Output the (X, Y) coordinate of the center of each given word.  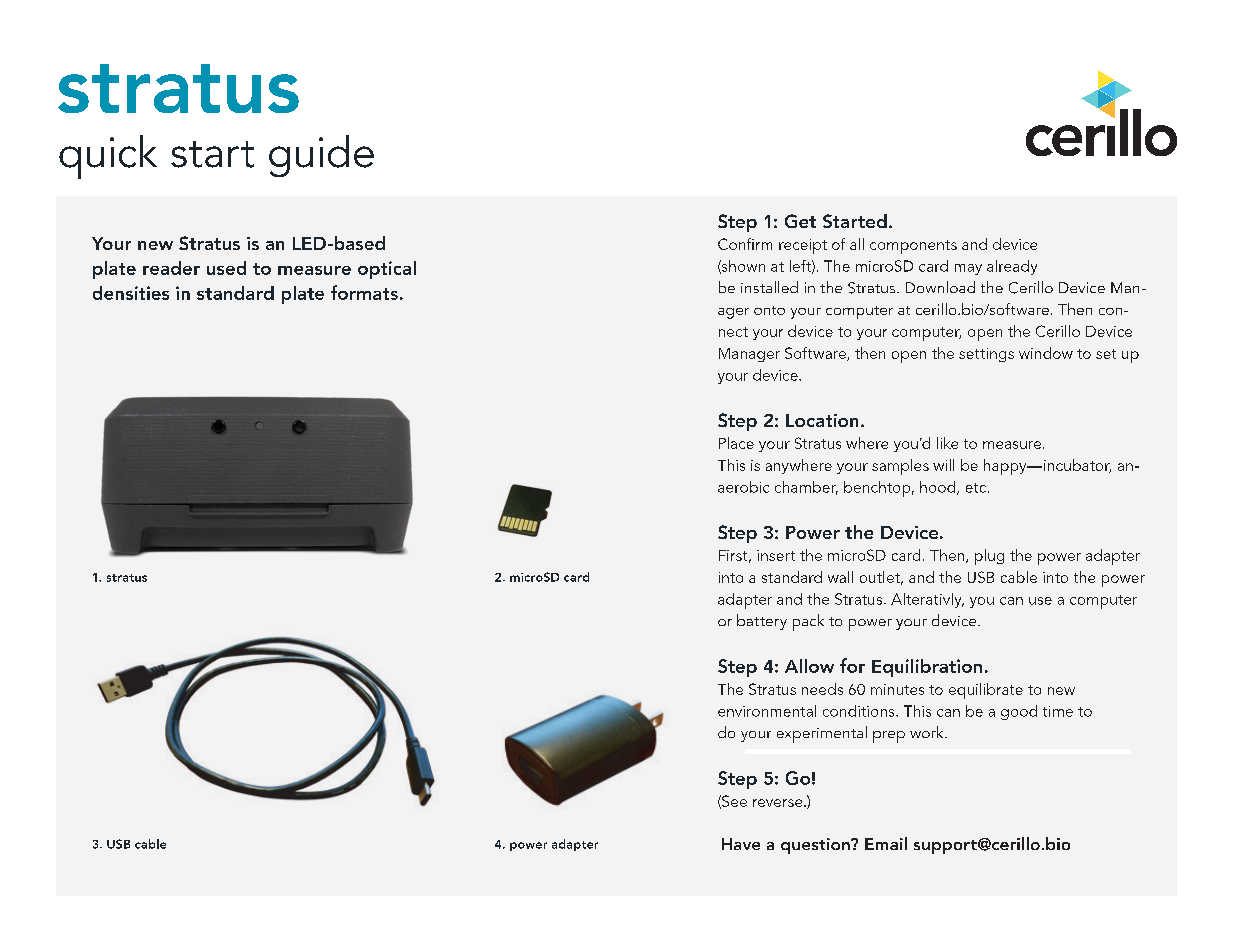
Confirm (745, 244)
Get (800, 221)
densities (131, 293)
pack (808, 622)
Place (736, 443)
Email (886, 843)
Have (741, 844)
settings (986, 355)
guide (321, 156)
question (816, 846)
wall (840, 577)
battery (762, 622)
